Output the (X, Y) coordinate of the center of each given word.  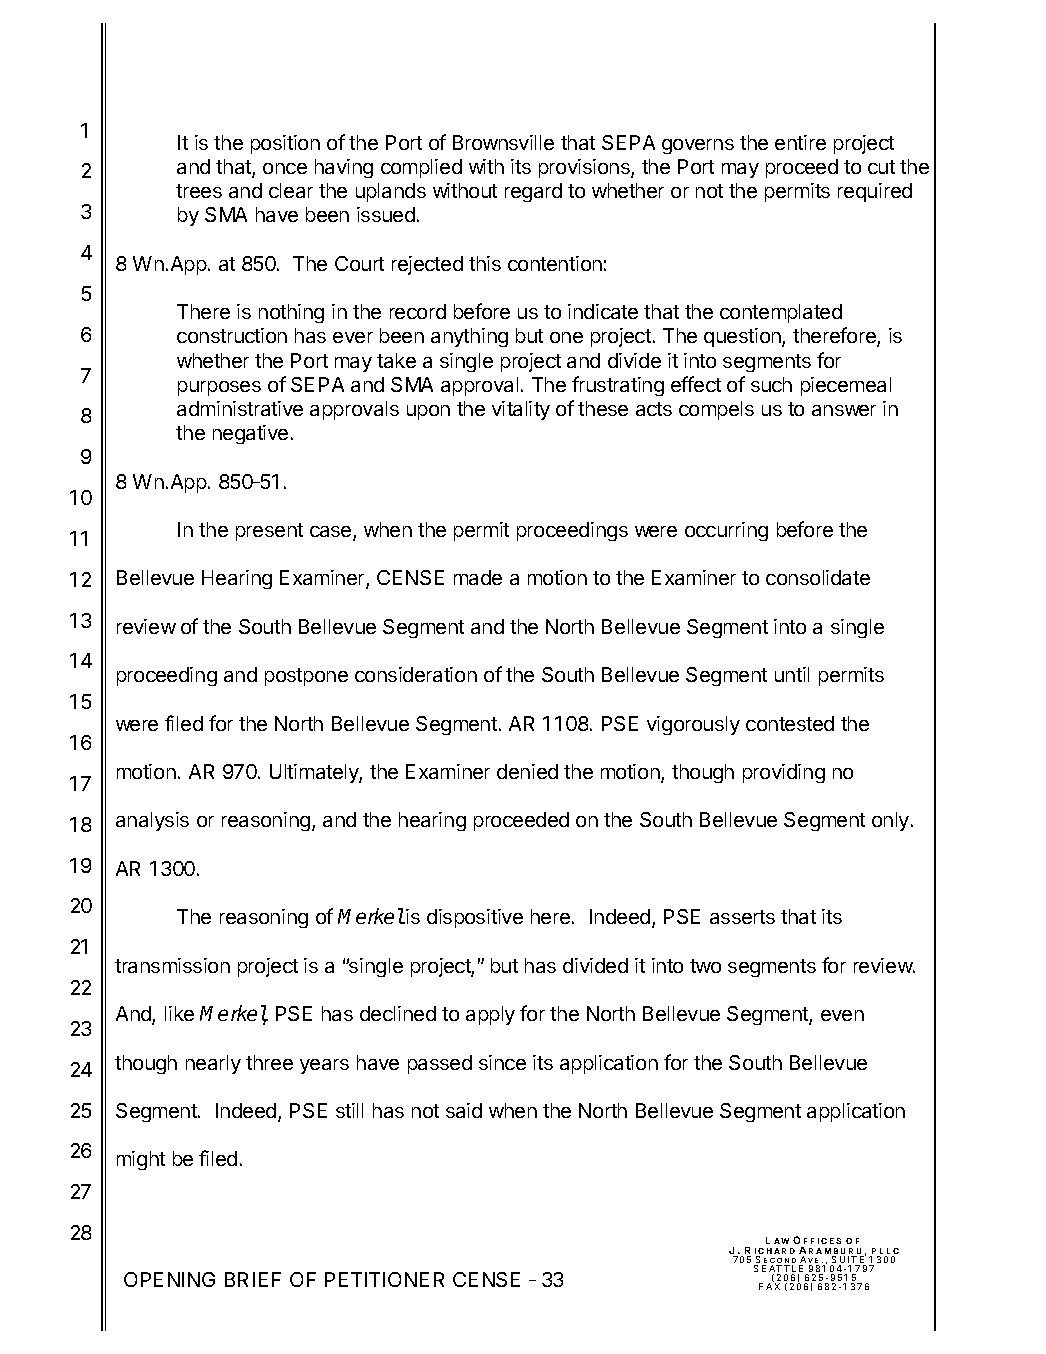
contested (790, 723)
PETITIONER (384, 1279)
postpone (306, 677)
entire (800, 142)
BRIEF (253, 1279)
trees (199, 191)
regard (533, 192)
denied (527, 771)
